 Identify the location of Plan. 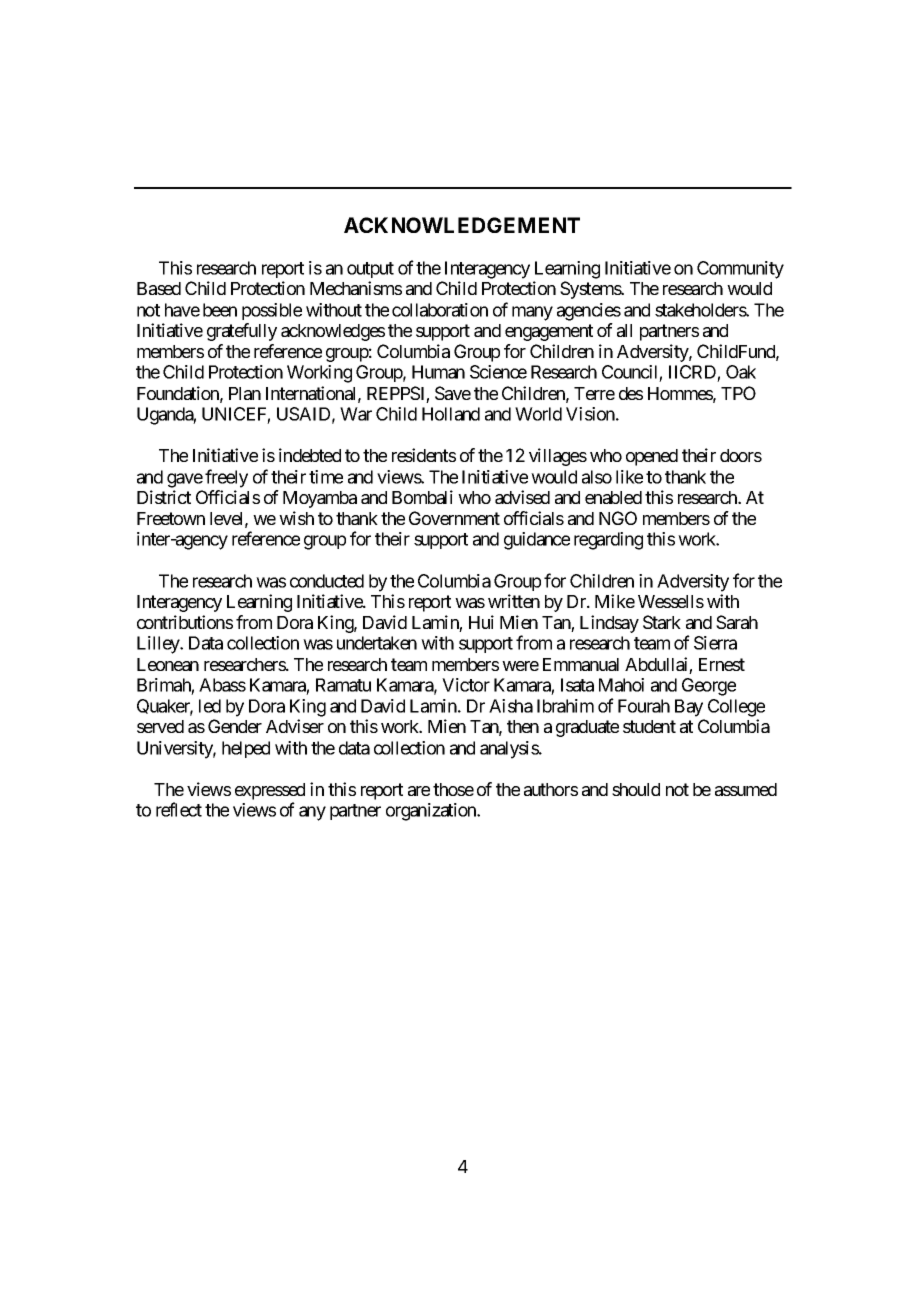
(245, 393).
